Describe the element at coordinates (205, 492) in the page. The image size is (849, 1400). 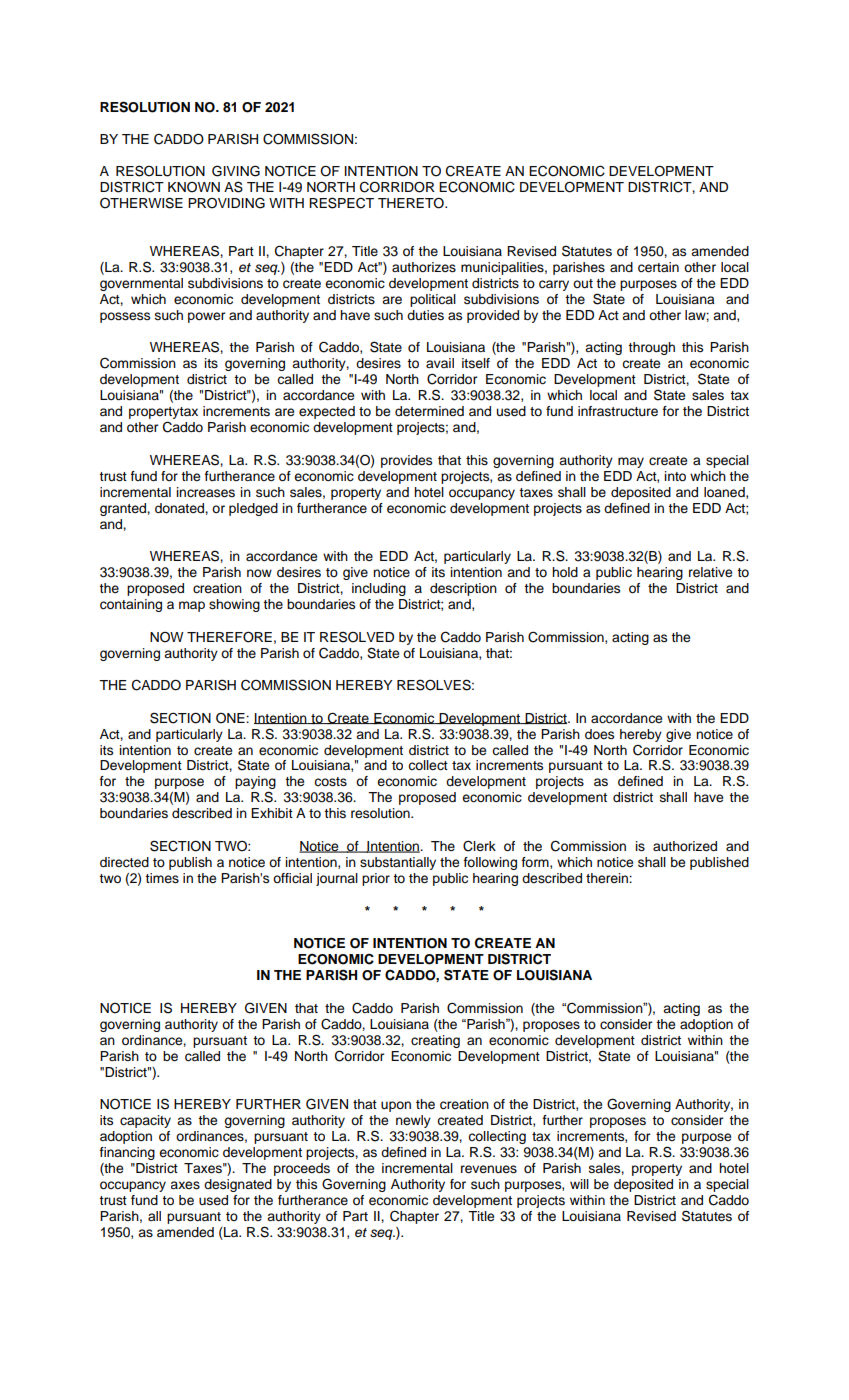
I see `increases` at that location.
